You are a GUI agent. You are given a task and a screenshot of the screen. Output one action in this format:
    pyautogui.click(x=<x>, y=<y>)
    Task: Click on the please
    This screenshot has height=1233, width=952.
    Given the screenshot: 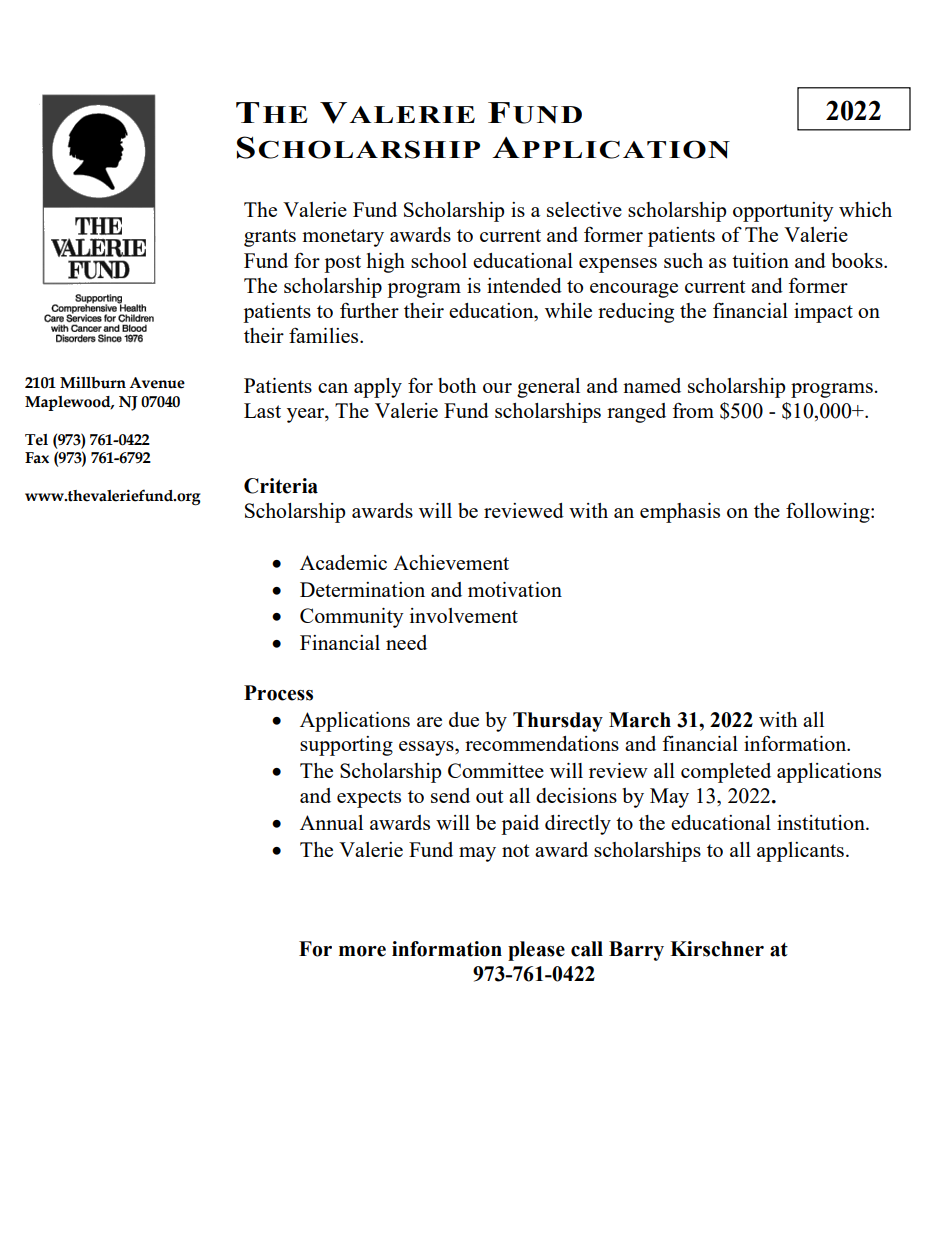 What is the action you would take?
    pyautogui.click(x=536, y=951)
